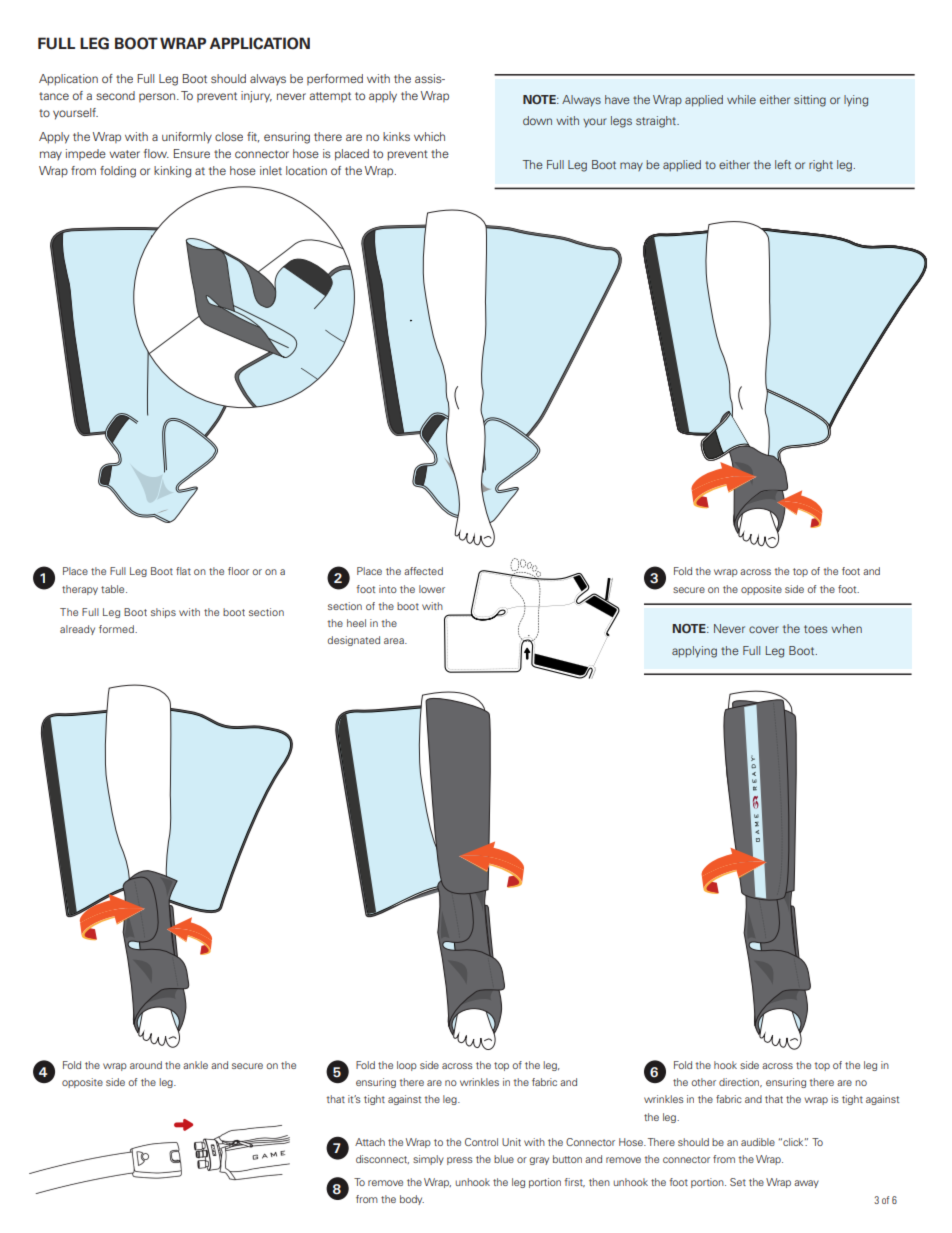 The width and height of the screenshot is (952, 1233). Describe the element at coordinates (77, 630) in the screenshot. I see `already` at that location.
